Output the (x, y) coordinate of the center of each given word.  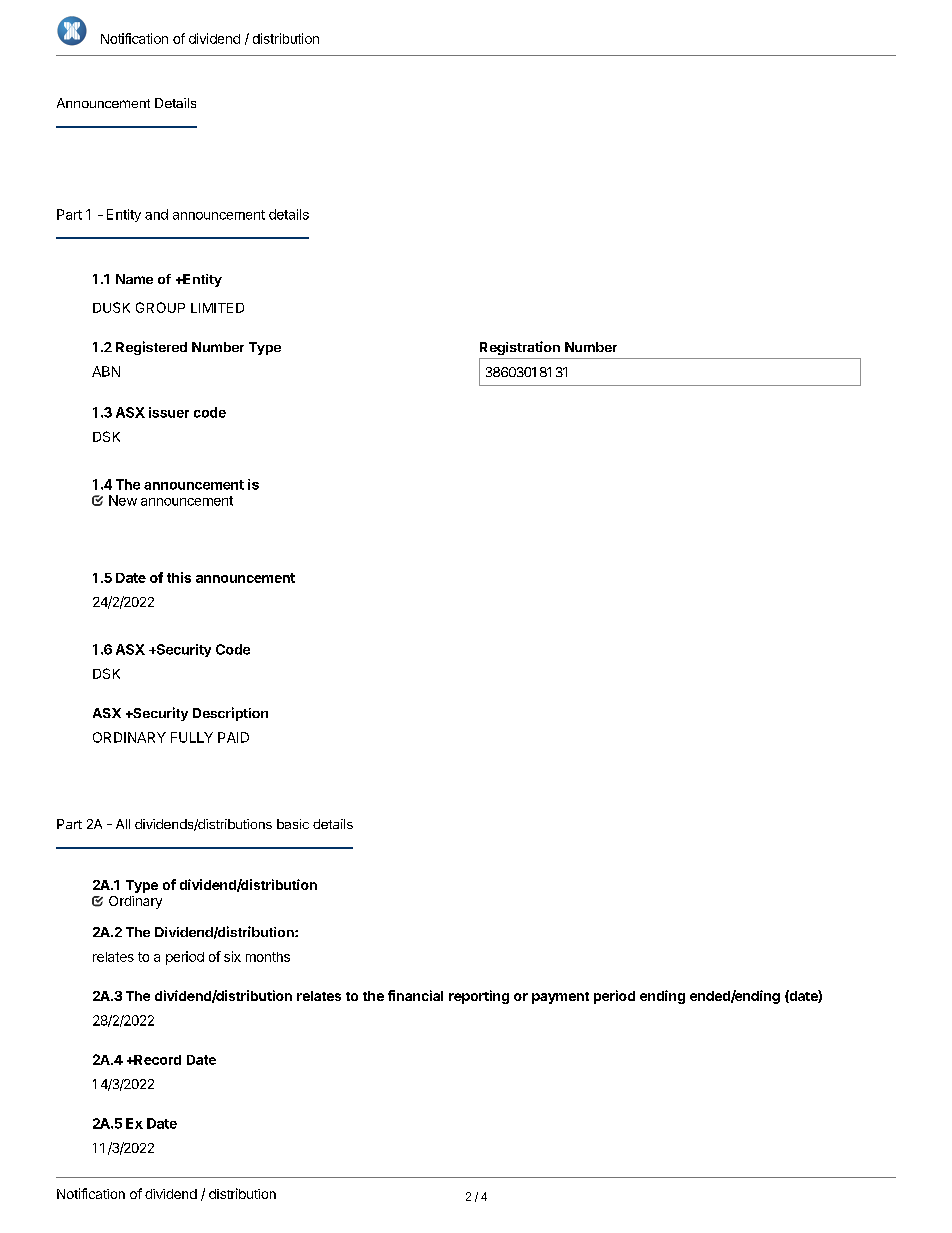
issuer (169, 412)
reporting (479, 997)
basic (293, 824)
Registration (520, 348)
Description (230, 714)
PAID (233, 737)
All (123, 824)
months (268, 957)
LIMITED (217, 308)
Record (156, 1060)
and (156, 214)
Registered (151, 348)
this (179, 577)
